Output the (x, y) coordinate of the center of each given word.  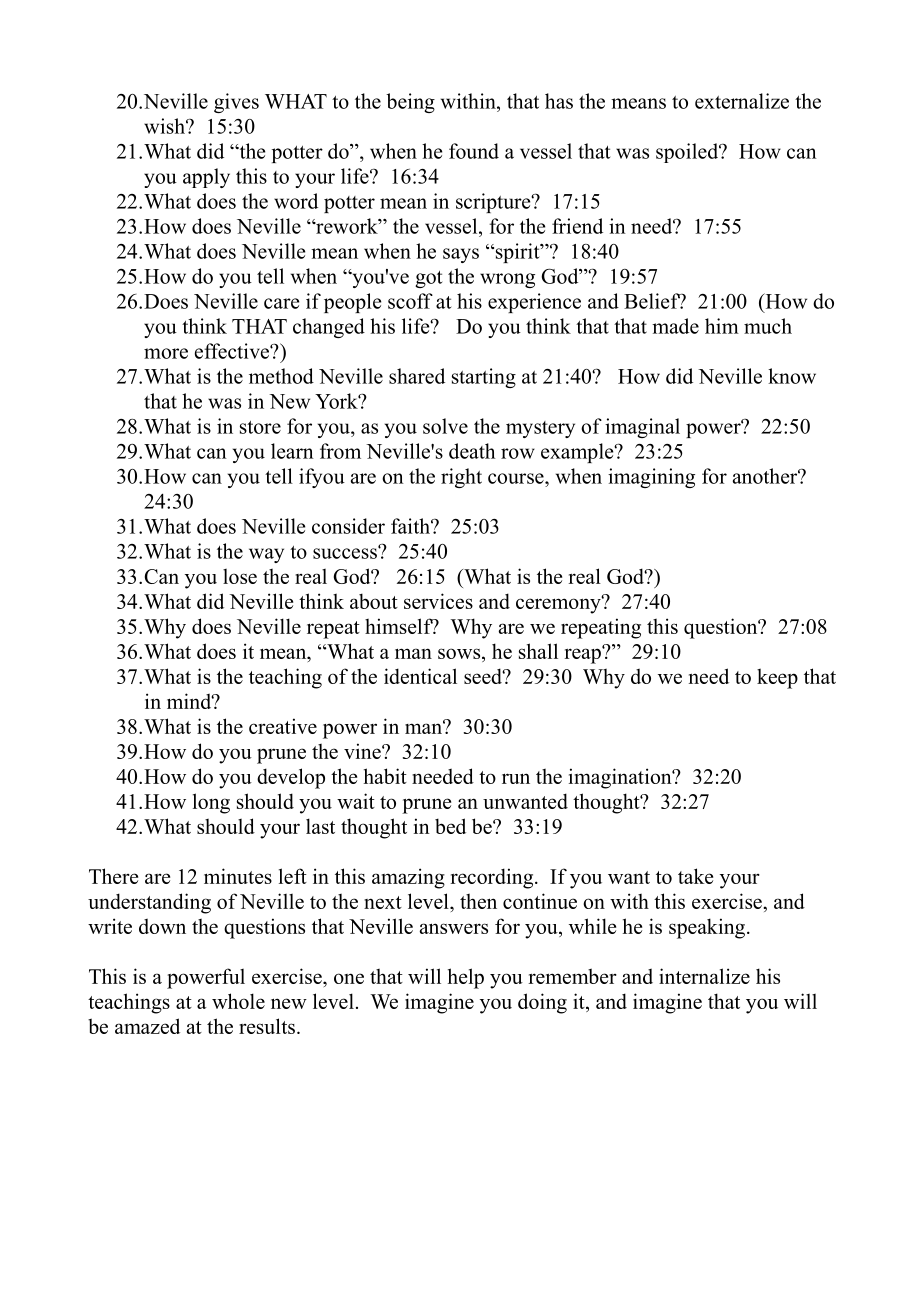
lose (240, 576)
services (438, 601)
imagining (651, 478)
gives (236, 103)
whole (238, 1001)
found (474, 151)
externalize (742, 101)
